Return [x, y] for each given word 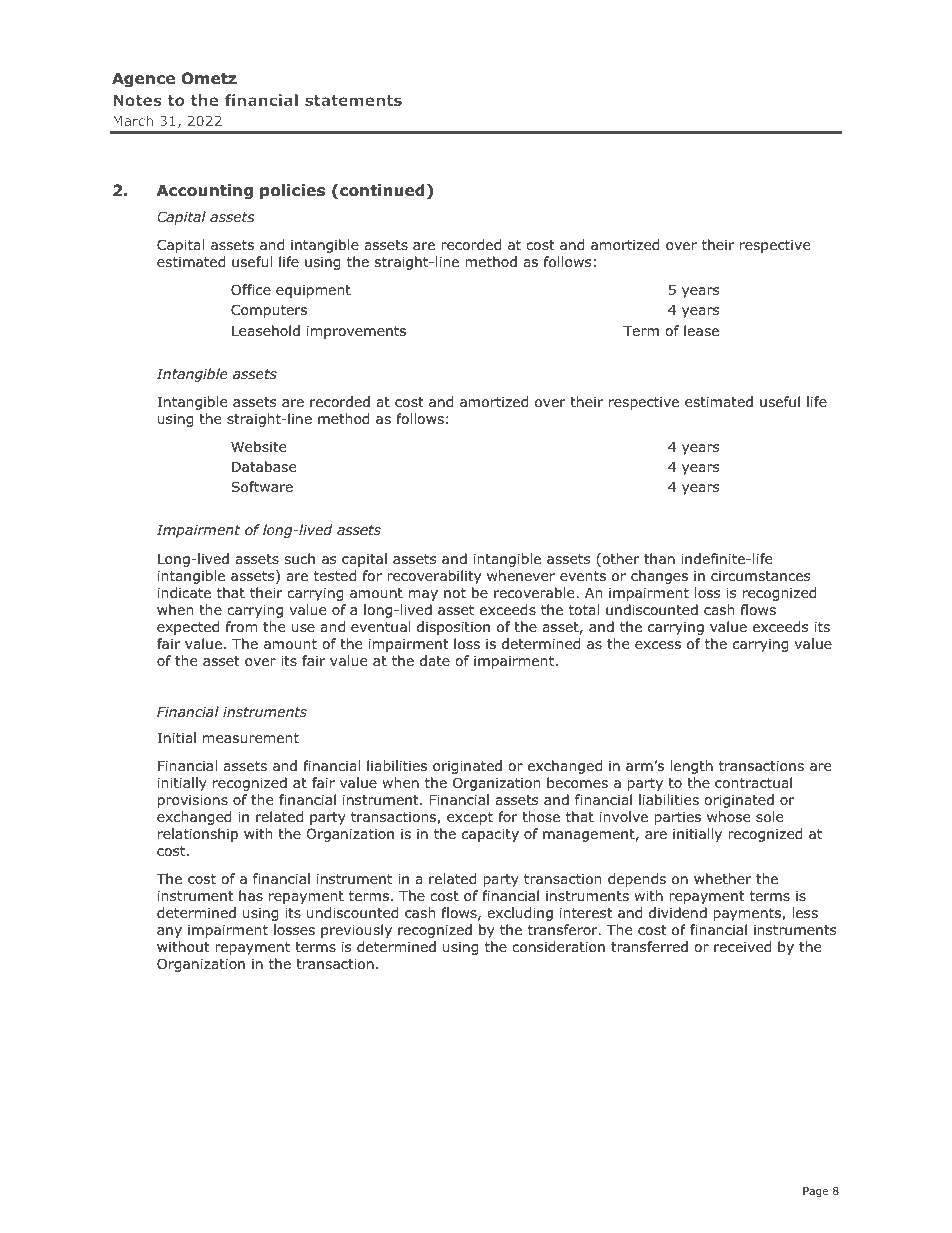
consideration [558, 947]
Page [815, 1192]
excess [658, 645]
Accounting [205, 191]
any [169, 932]
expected [188, 628]
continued [382, 190]
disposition [453, 628]
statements [353, 100]
